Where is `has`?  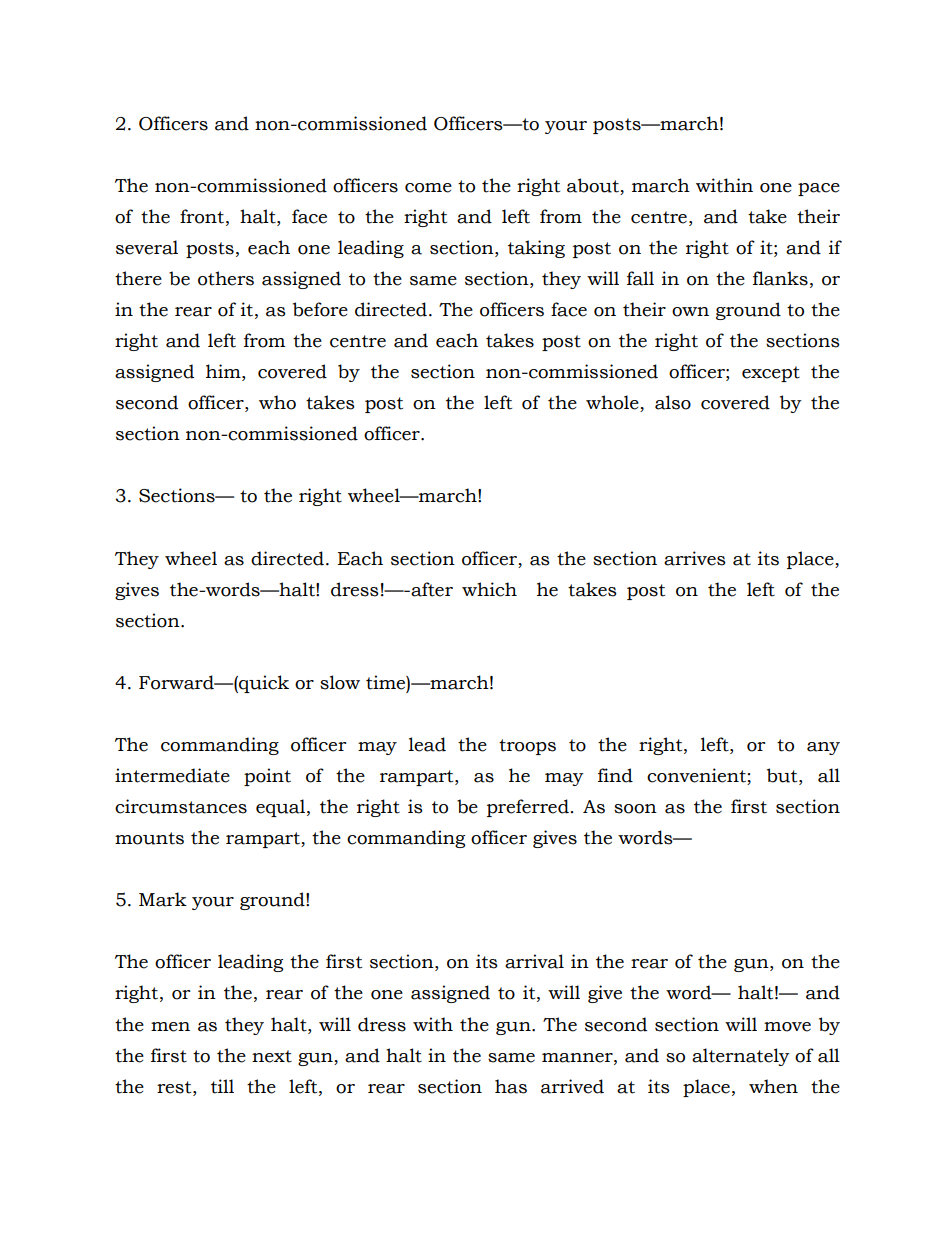
has is located at coordinates (511, 1086).
